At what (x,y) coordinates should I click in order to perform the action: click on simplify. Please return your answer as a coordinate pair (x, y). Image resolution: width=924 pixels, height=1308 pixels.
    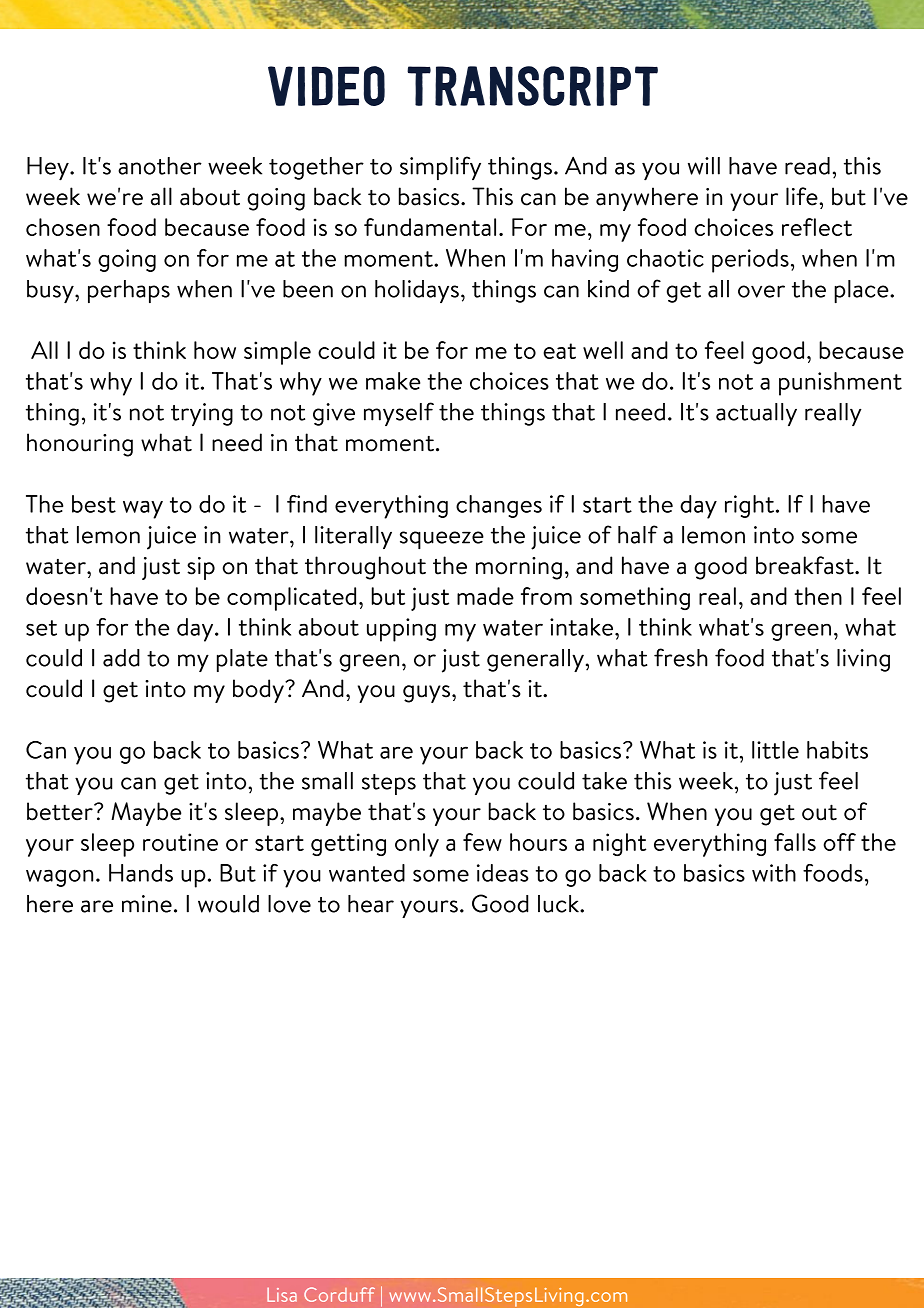
    Looking at the image, I should click on (440, 168).
